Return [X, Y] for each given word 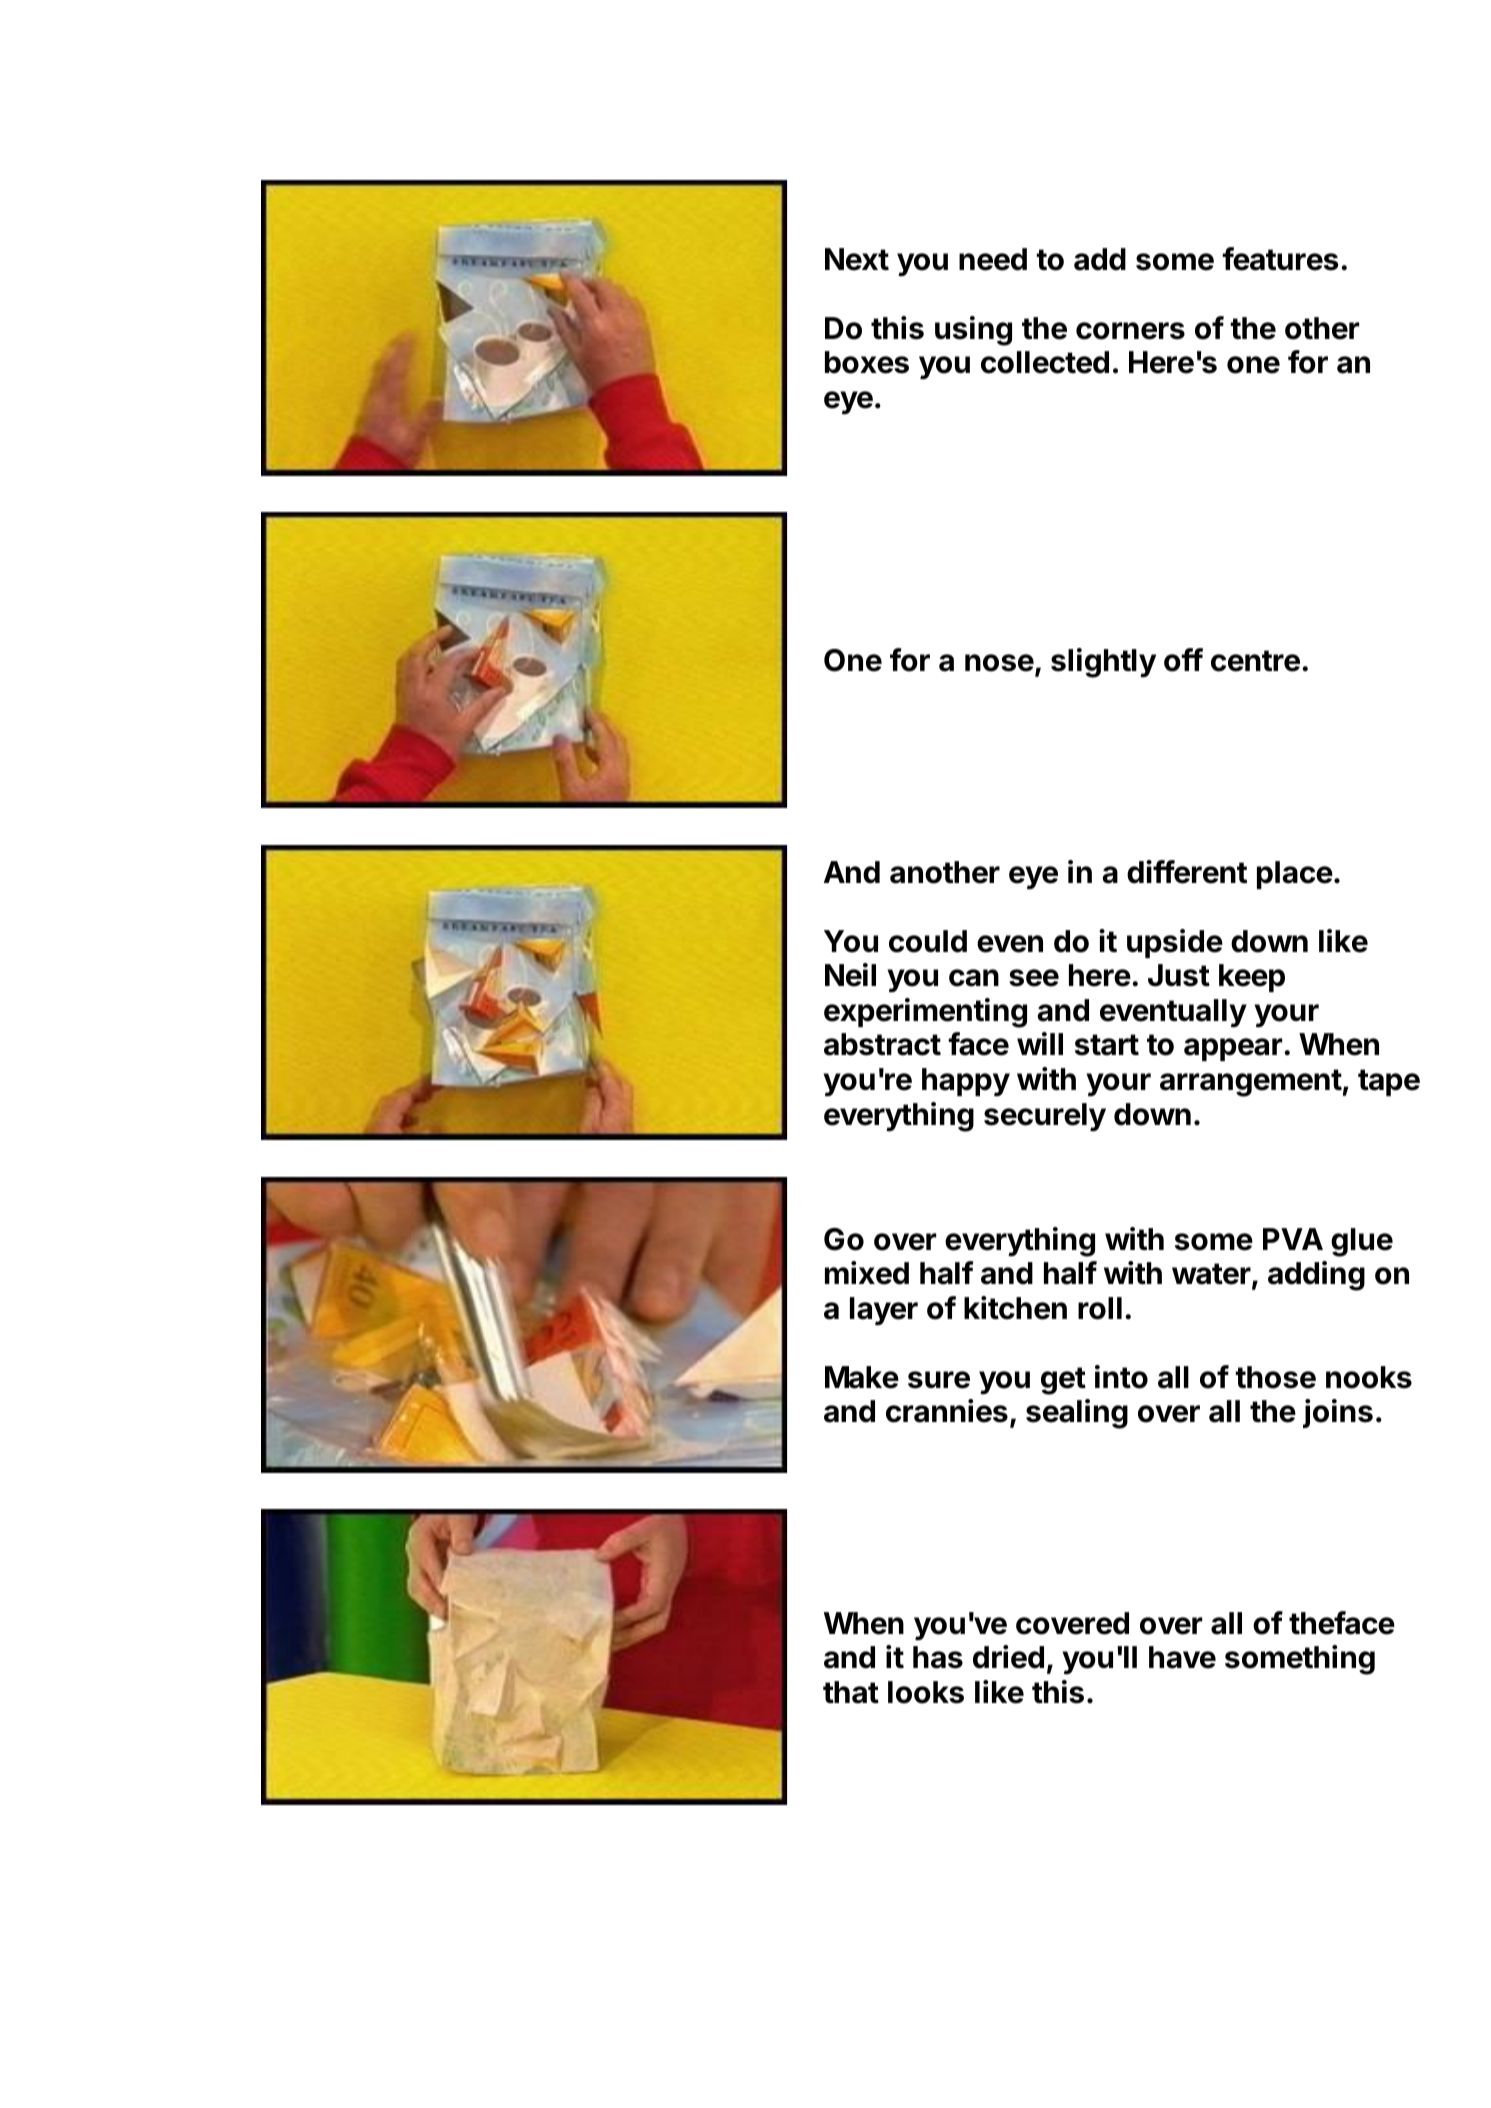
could [928, 941]
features [1280, 259]
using [973, 331]
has [938, 1657]
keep [1252, 978]
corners [1130, 331]
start [1107, 1045]
